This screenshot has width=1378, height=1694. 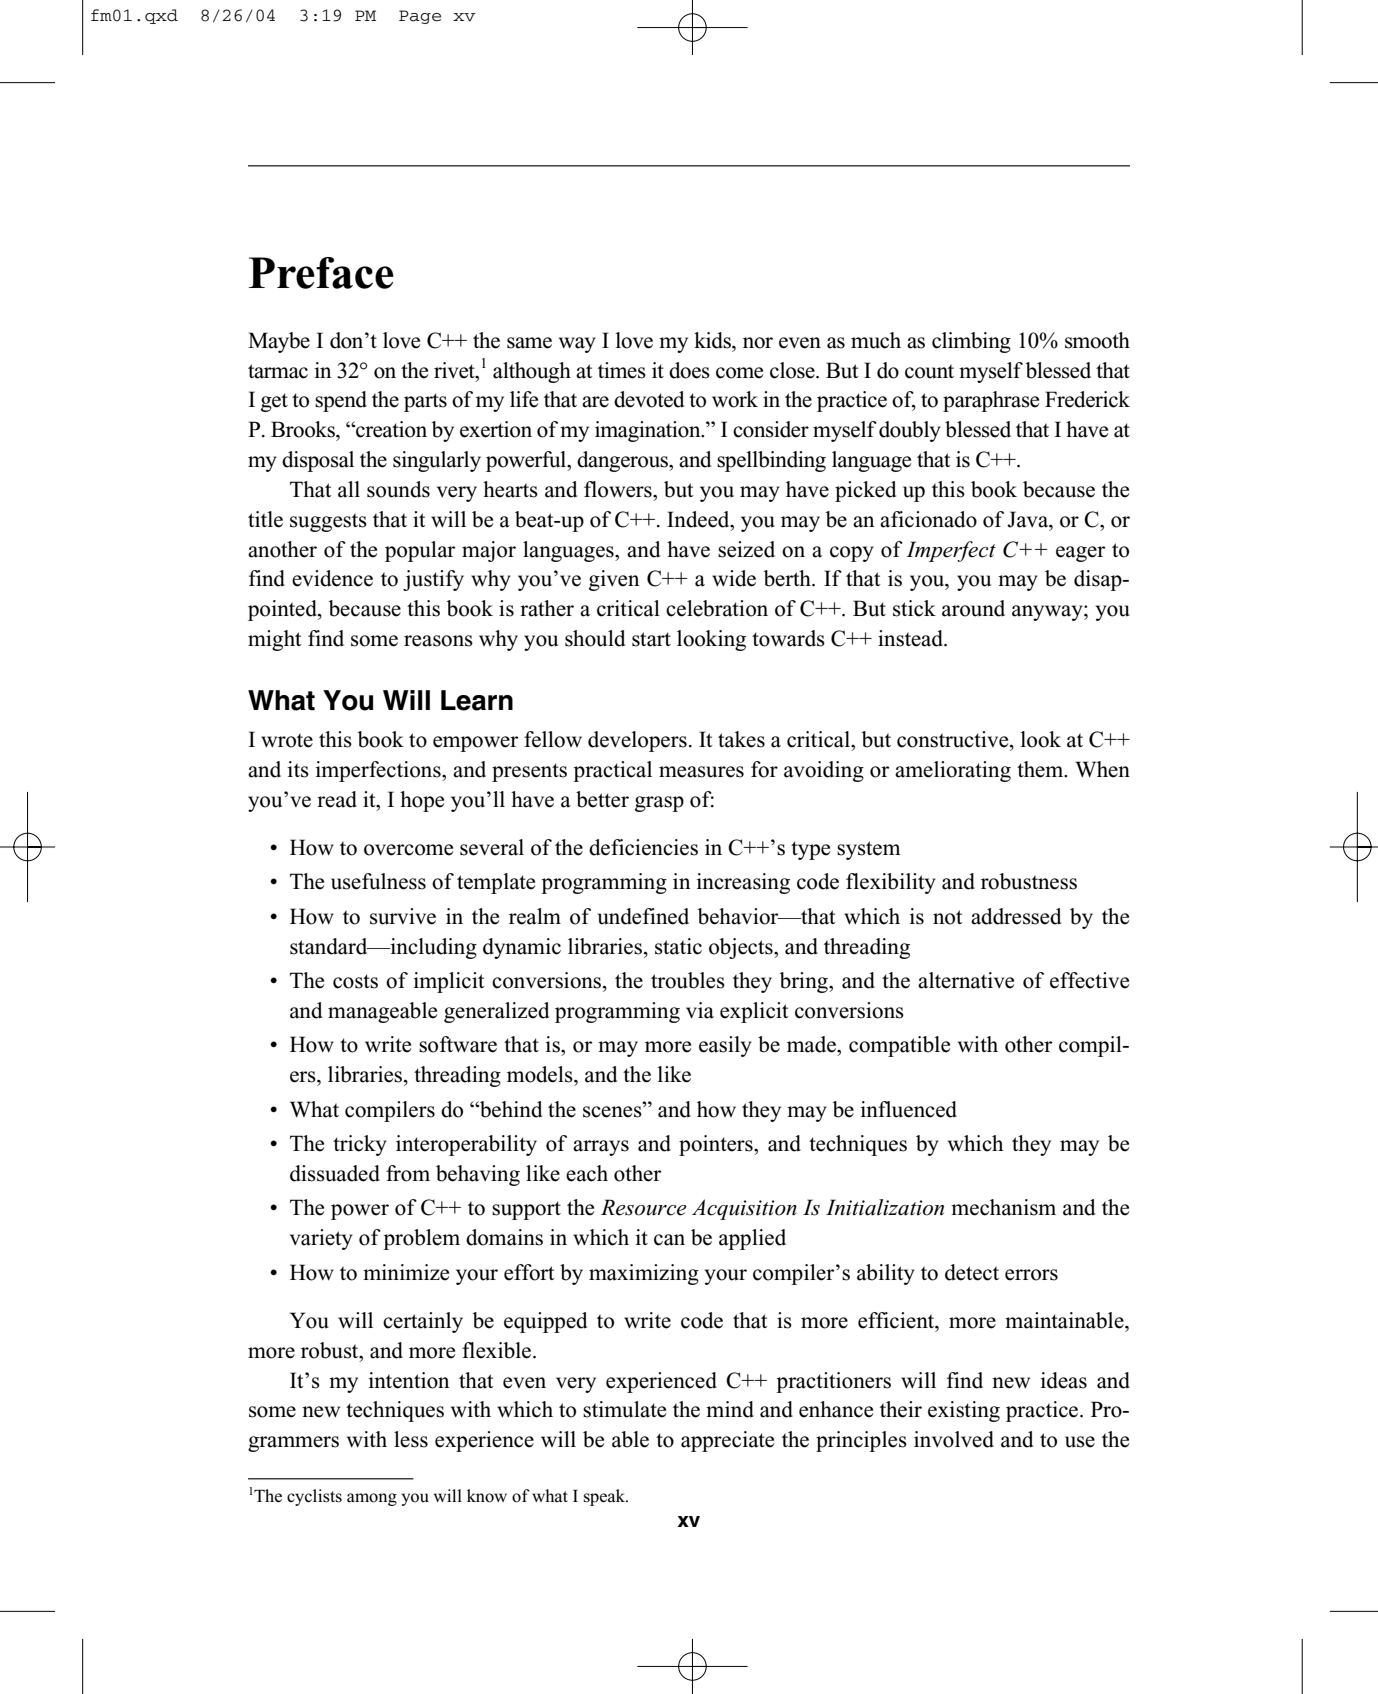 What do you see at coordinates (328, 522) in the screenshot?
I see `suggests` at bounding box center [328, 522].
